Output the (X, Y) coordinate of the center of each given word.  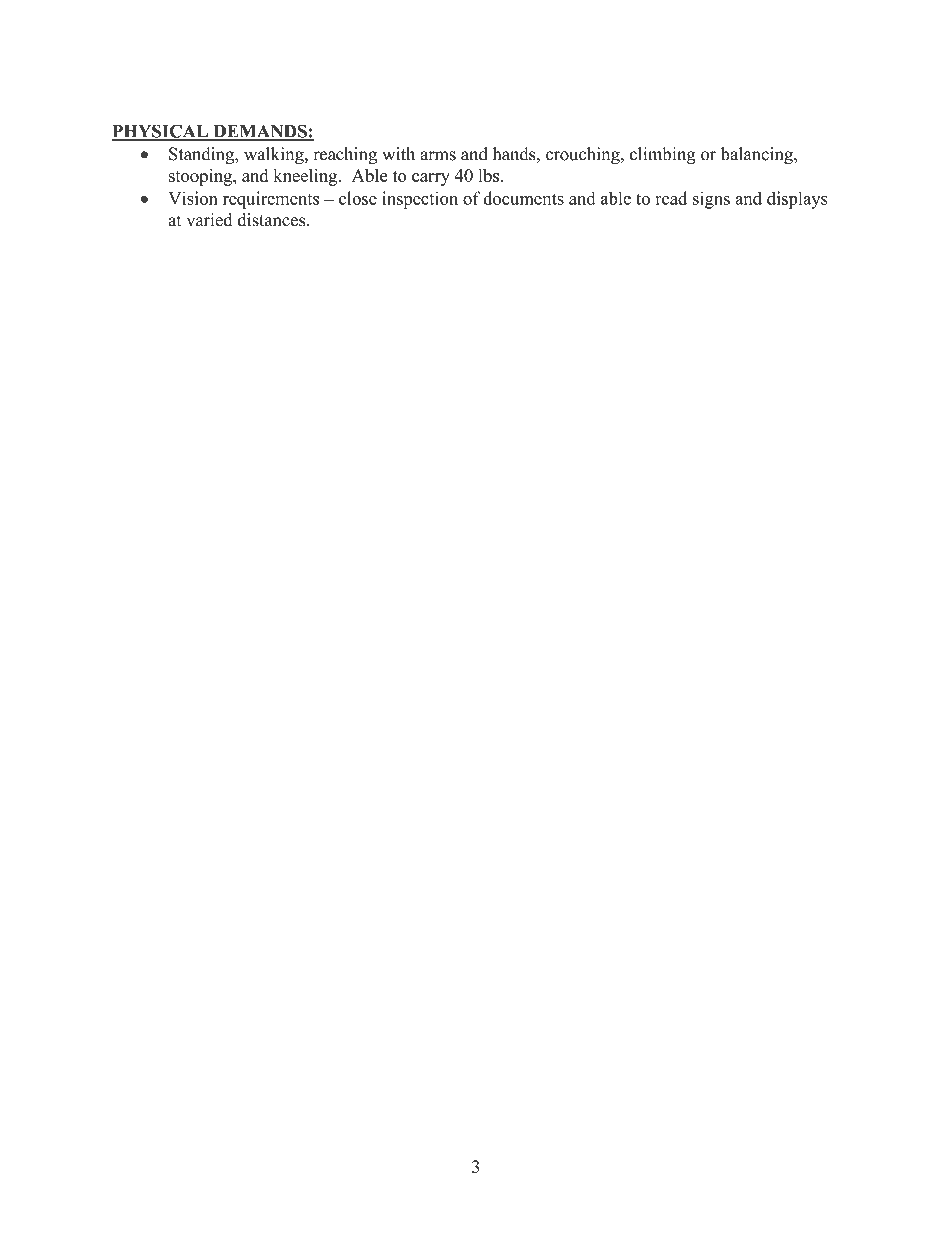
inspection (420, 200)
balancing (758, 155)
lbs (490, 175)
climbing (663, 156)
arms (438, 156)
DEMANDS (260, 132)
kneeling (307, 177)
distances (273, 220)
